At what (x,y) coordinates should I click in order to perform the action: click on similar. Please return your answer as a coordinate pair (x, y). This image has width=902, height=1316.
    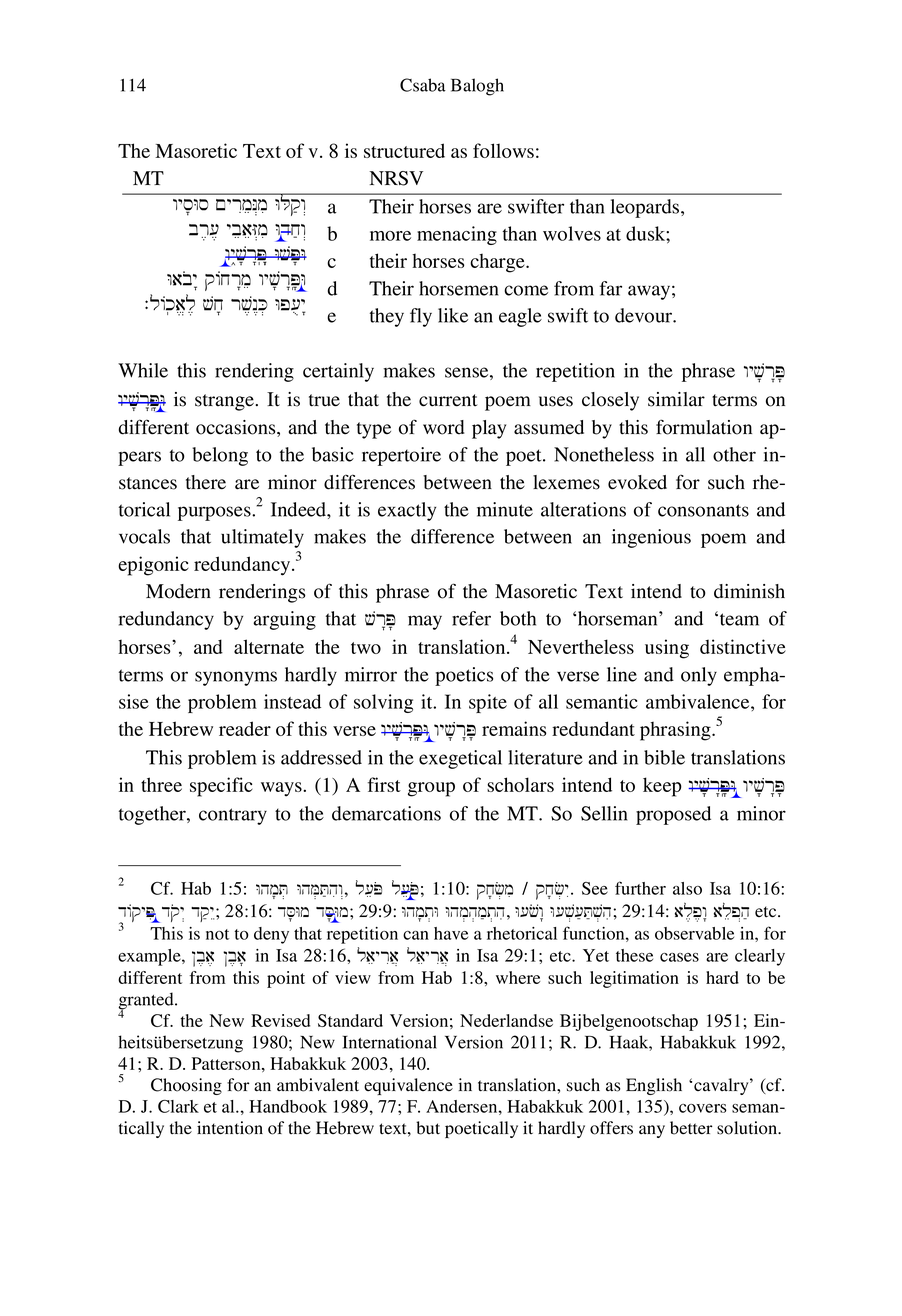
    Looking at the image, I should click on (676, 399).
